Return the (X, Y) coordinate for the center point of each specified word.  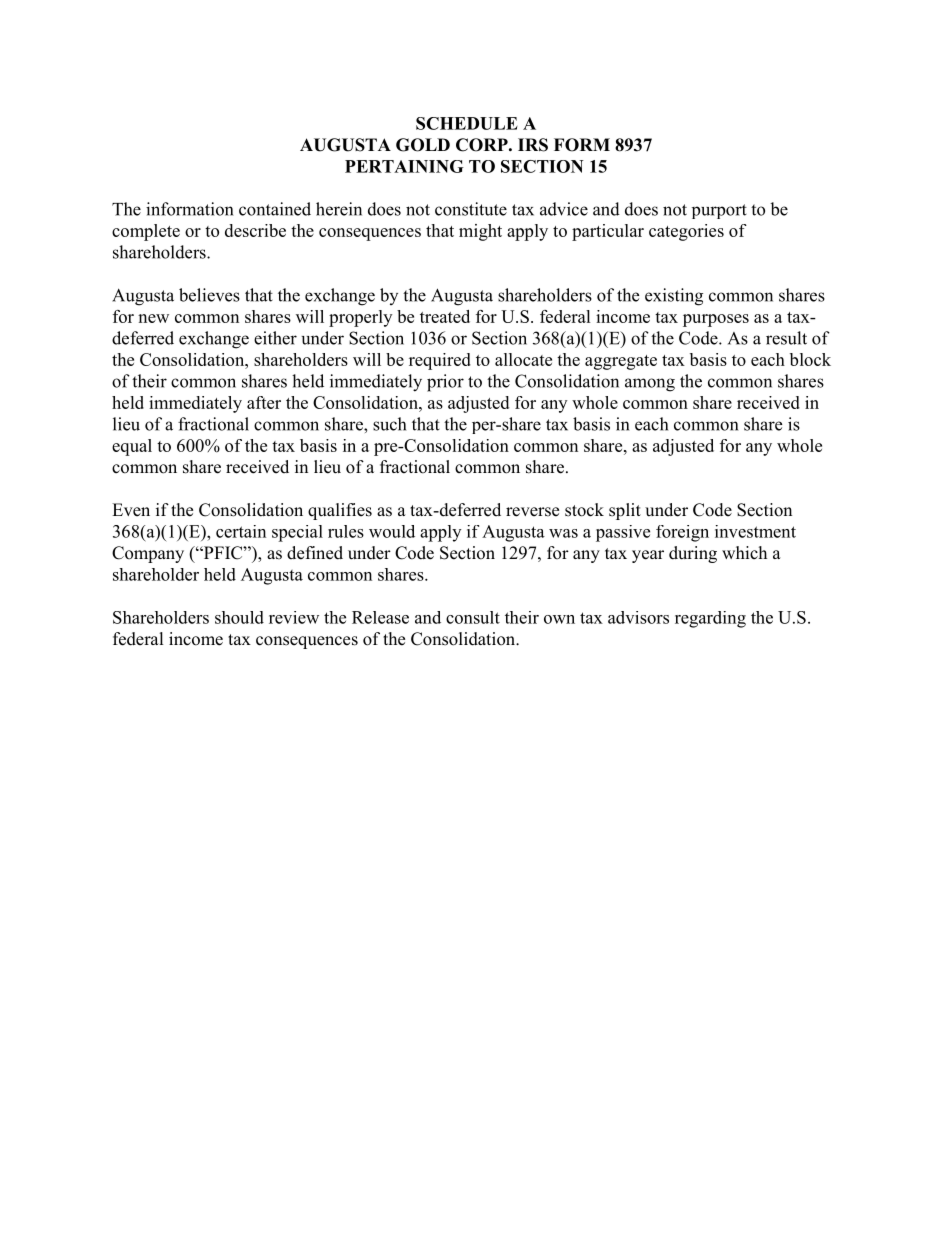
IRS (533, 145)
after (264, 402)
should (239, 617)
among (650, 385)
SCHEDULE (467, 123)
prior (445, 383)
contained (275, 209)
